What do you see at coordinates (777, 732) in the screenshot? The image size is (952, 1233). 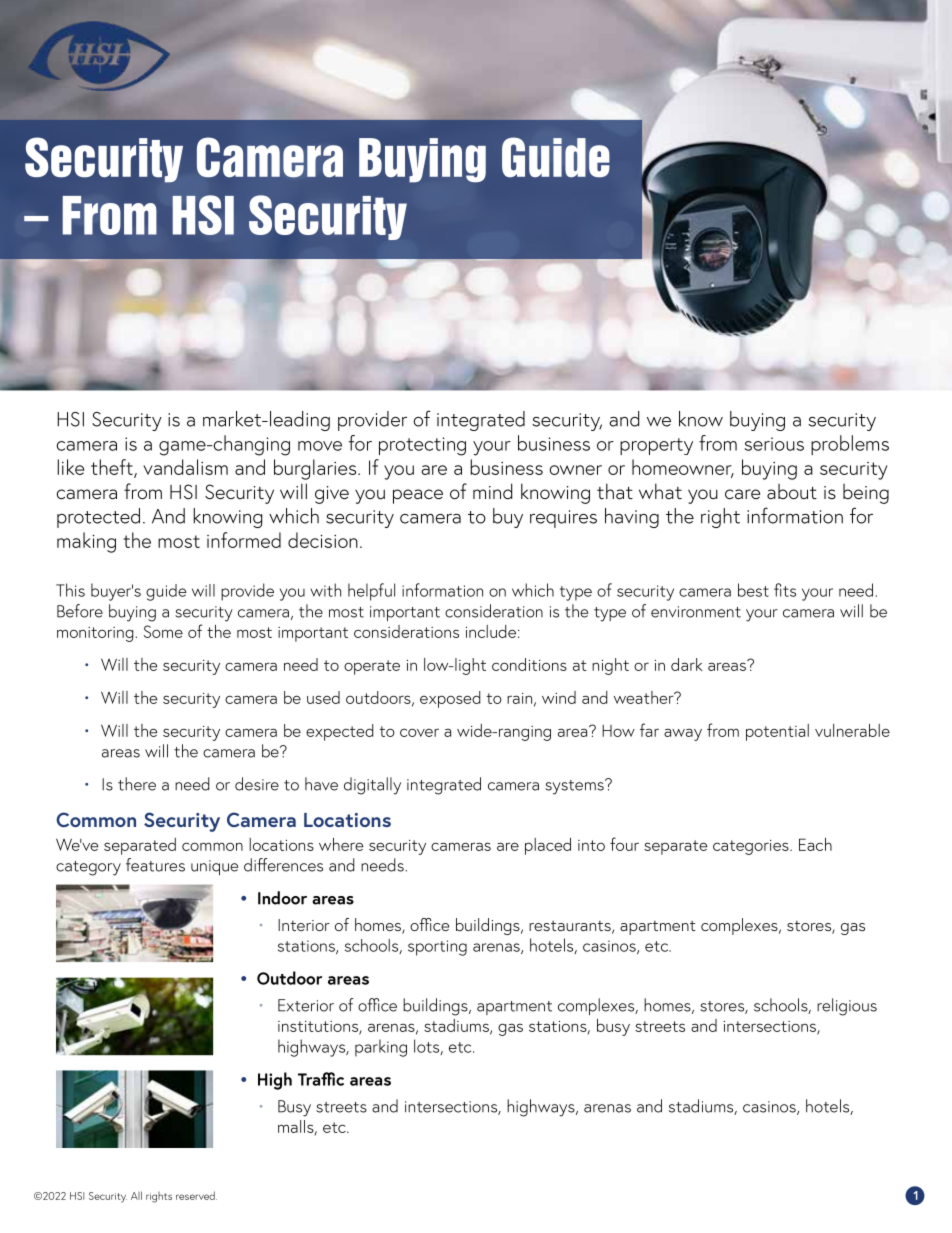 I see `potential` at bounding box center [777, 732].
